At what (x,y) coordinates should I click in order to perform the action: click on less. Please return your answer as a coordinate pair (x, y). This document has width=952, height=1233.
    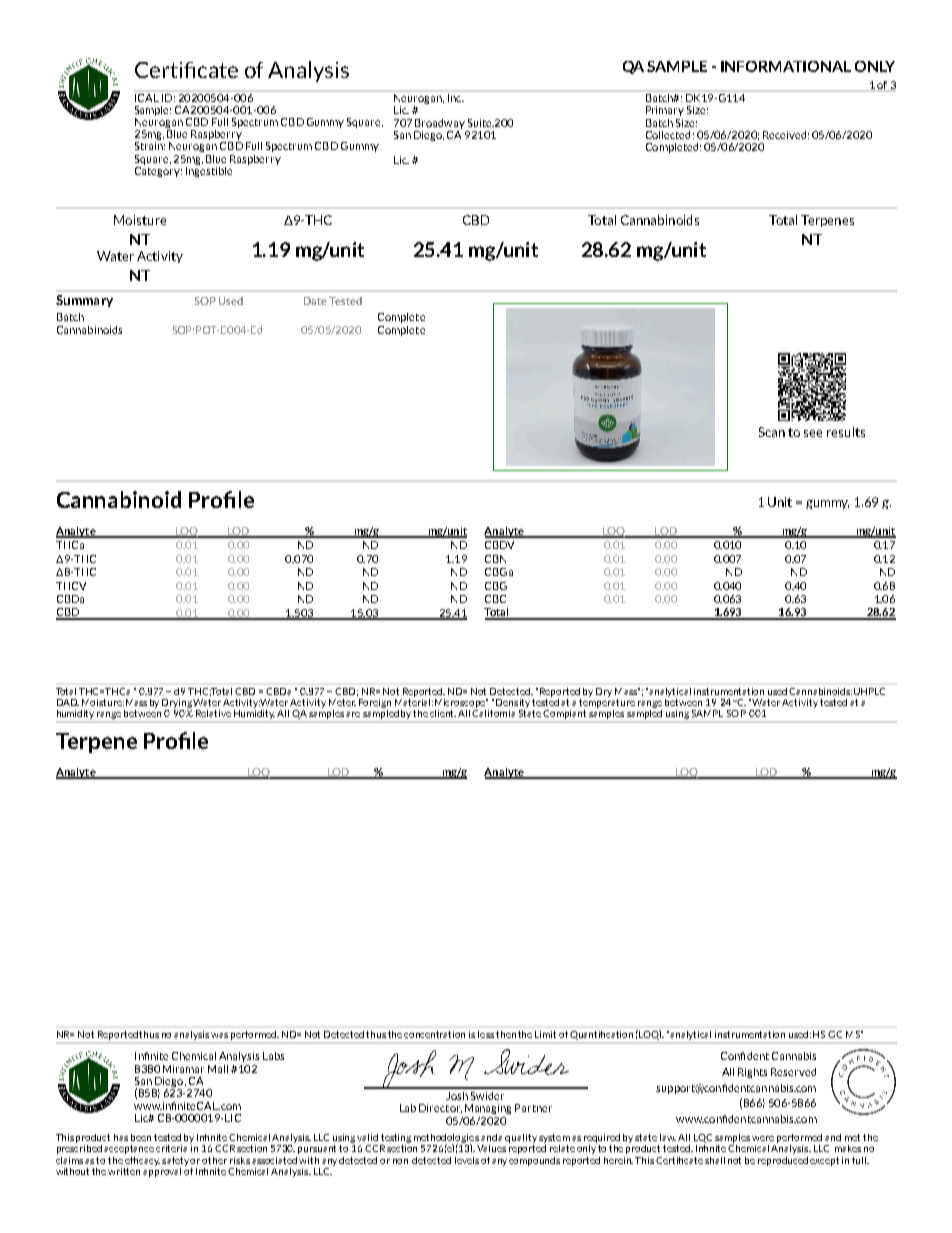
    Looking at the image, I should click on (486, 1034).
